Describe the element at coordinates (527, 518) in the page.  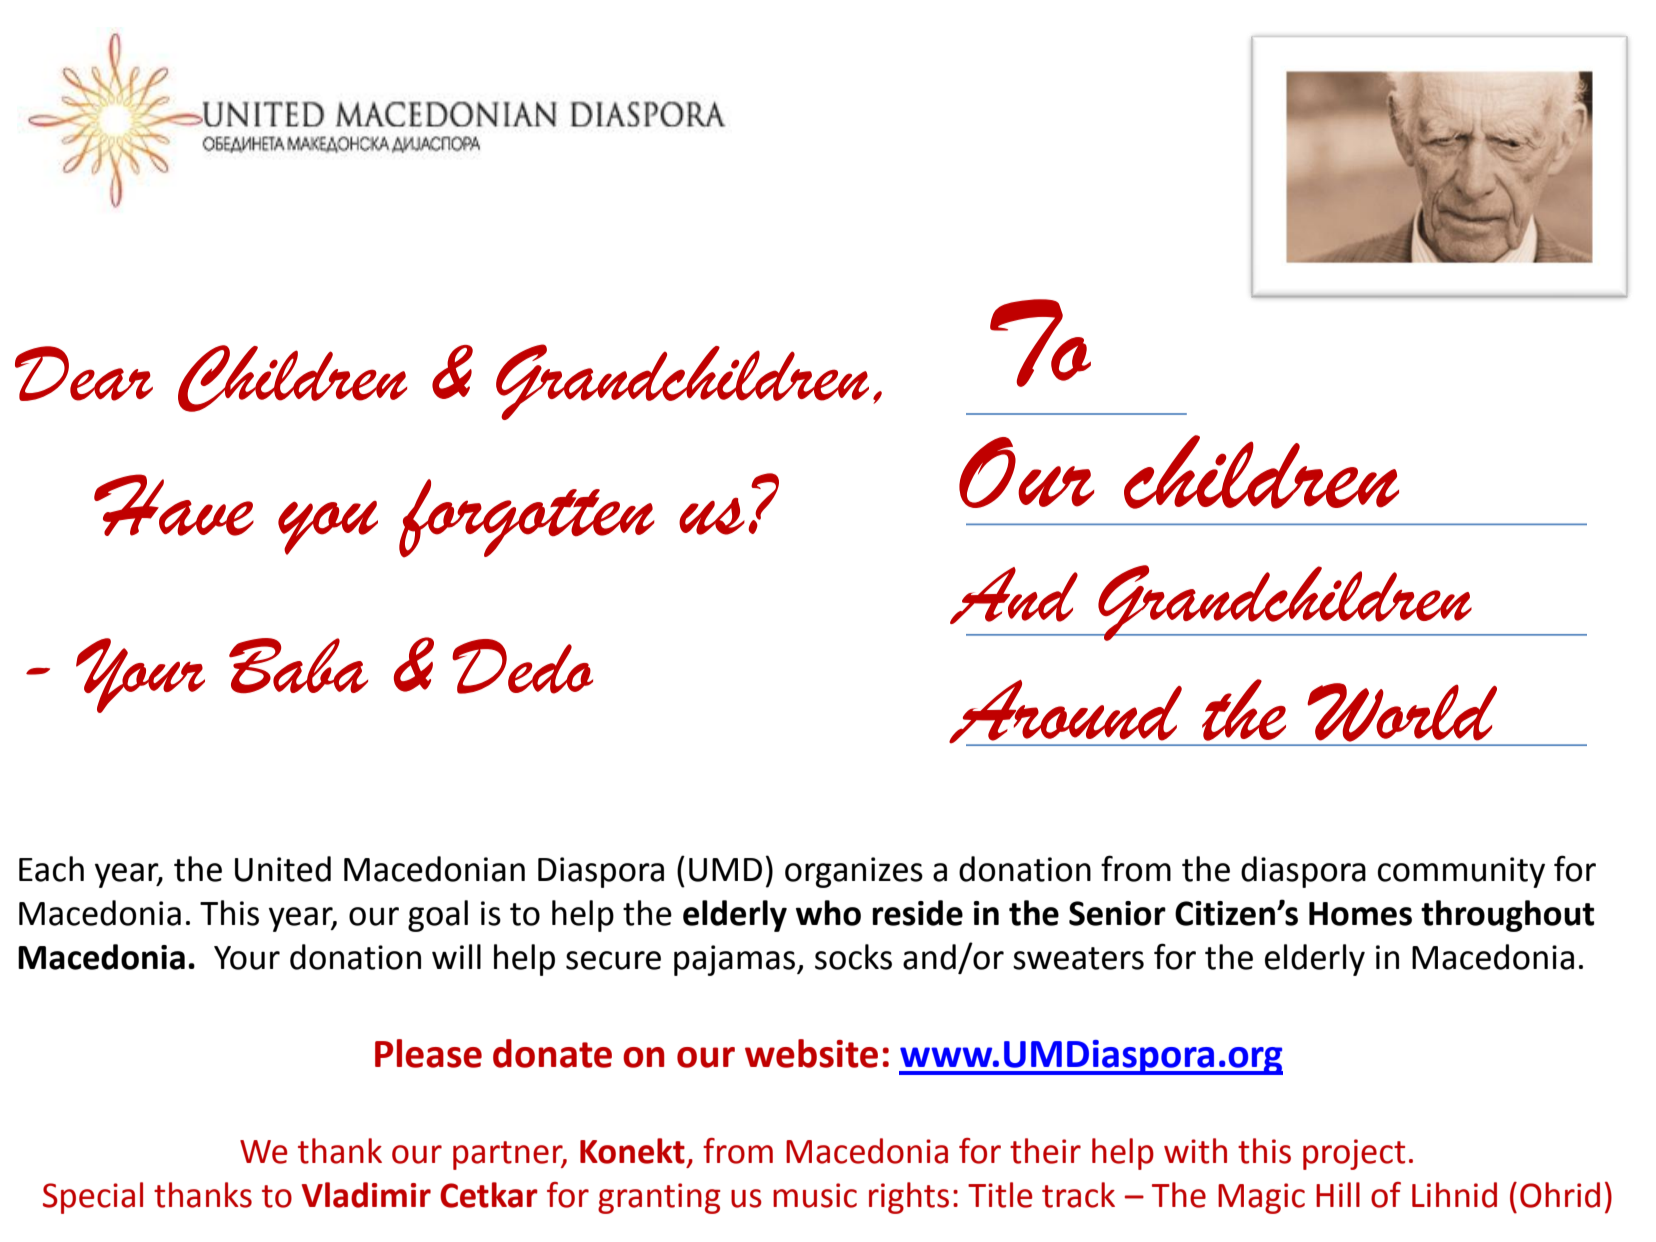
I see `forgotten` at that location.
